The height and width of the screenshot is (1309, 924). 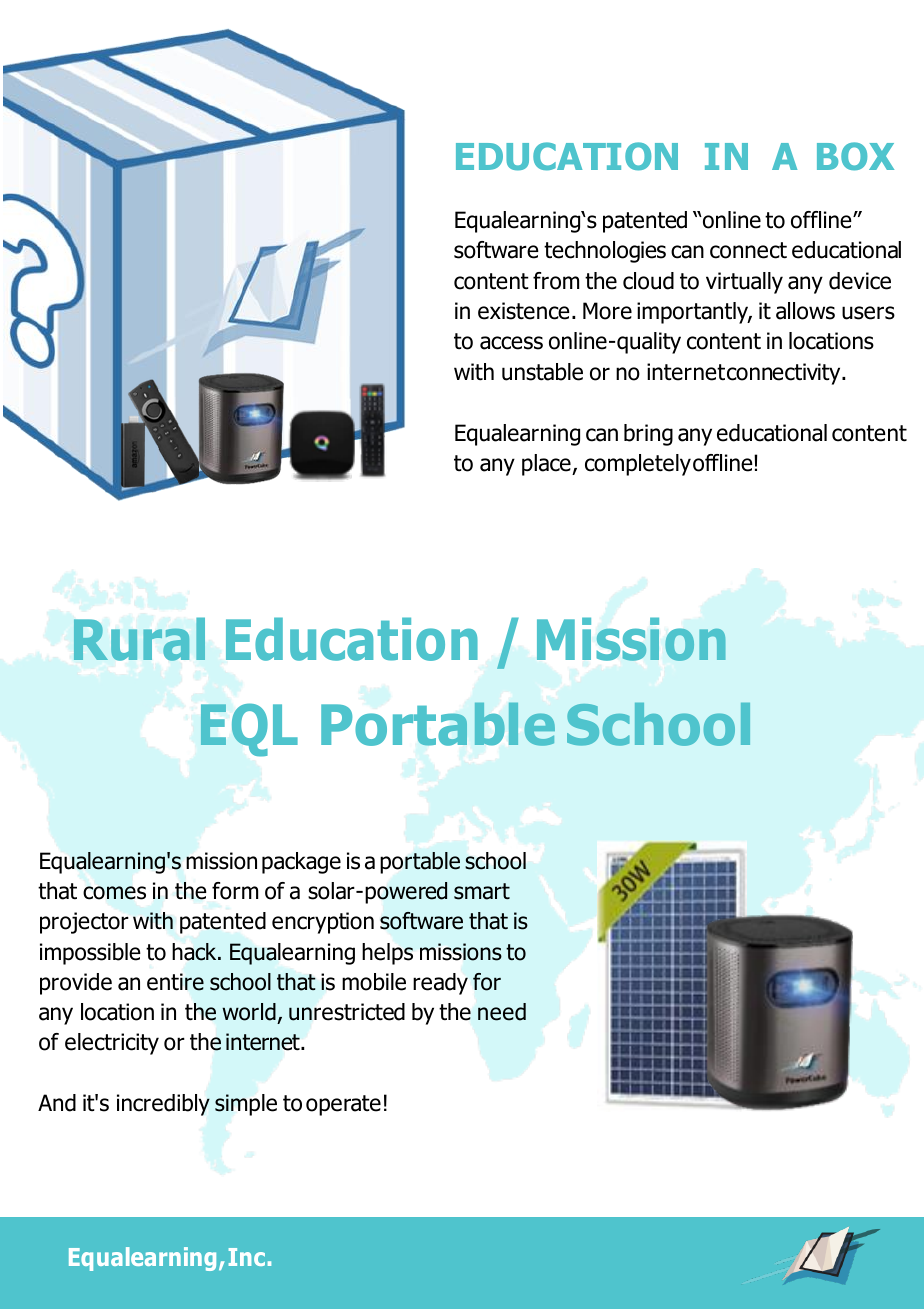 I want to click on existence, so click(x=524, y=311).
